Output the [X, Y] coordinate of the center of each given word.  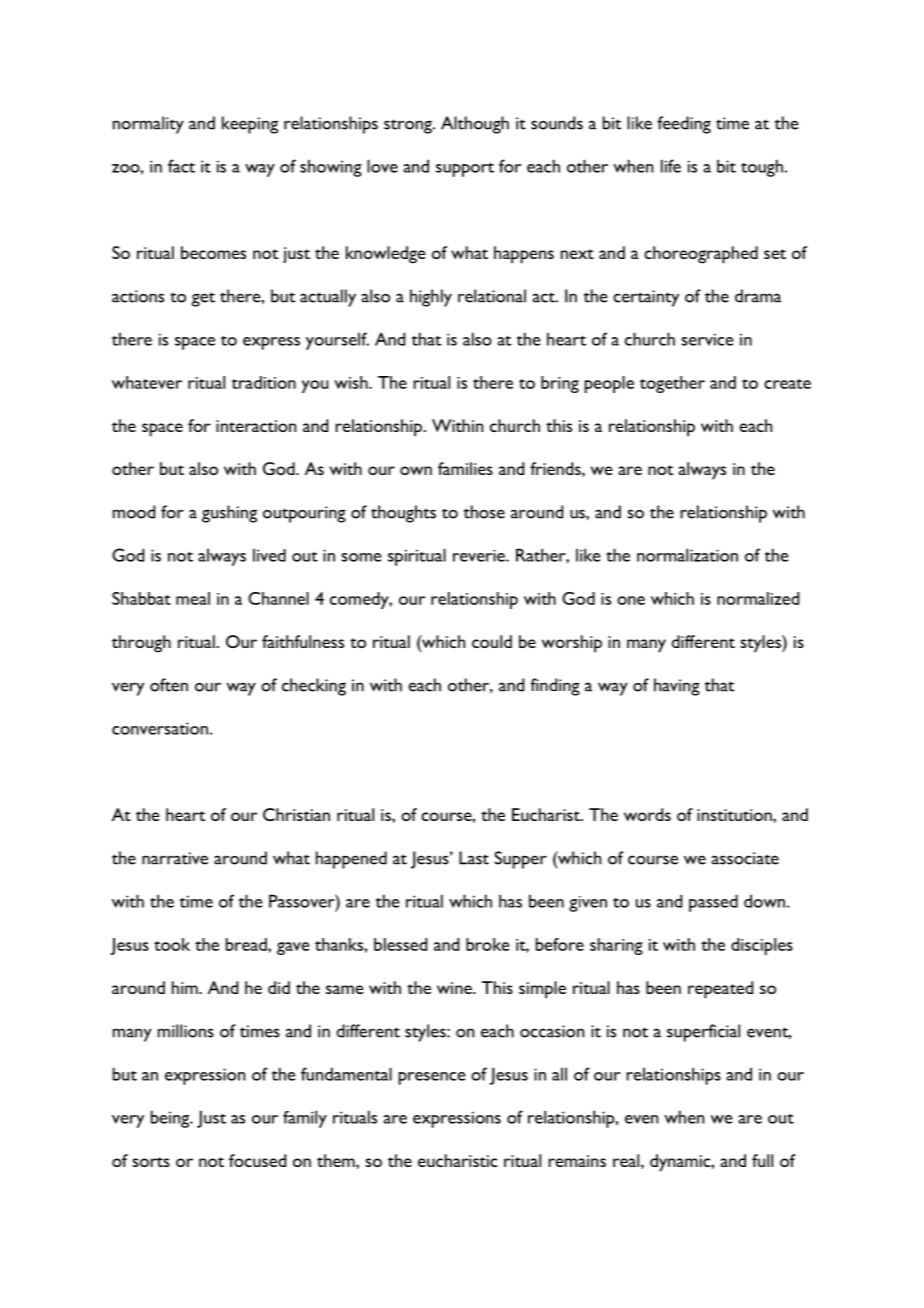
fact [181, 166]
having [677, 687]
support [465, 170]
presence [432, 1078]
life [671, 166]
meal [193, 598]
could [492, 641]
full [762, 1160]
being [171, 1119]
